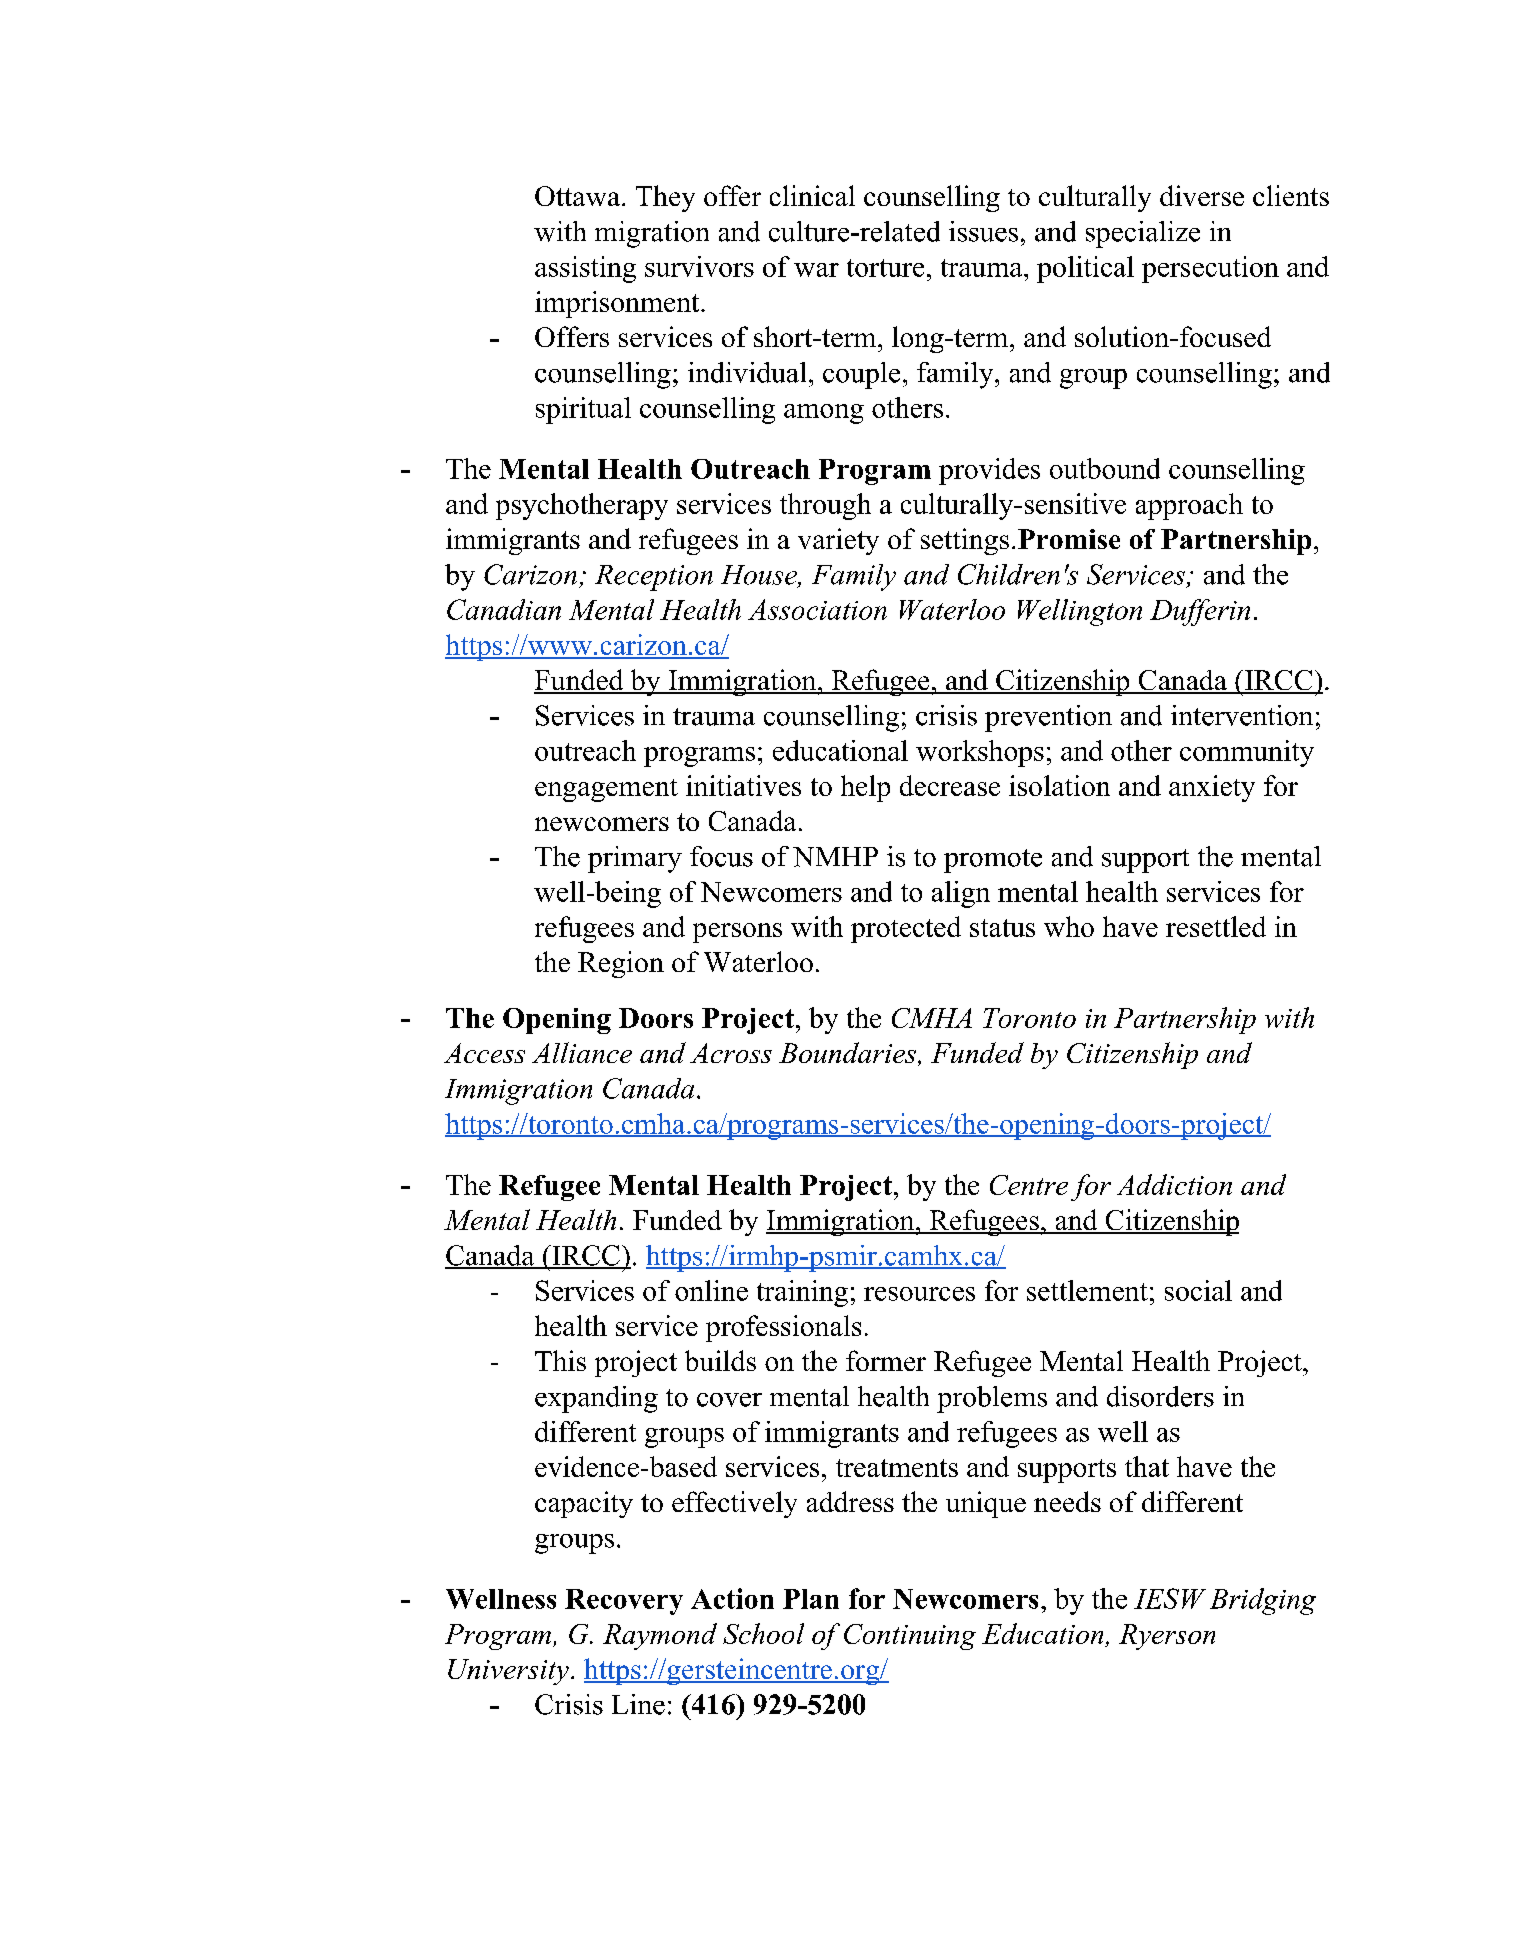 The image size is (1514, 1959). Describe the element at coordinates (1216, 926) in the screenshot. I see `resettled` at that location.
